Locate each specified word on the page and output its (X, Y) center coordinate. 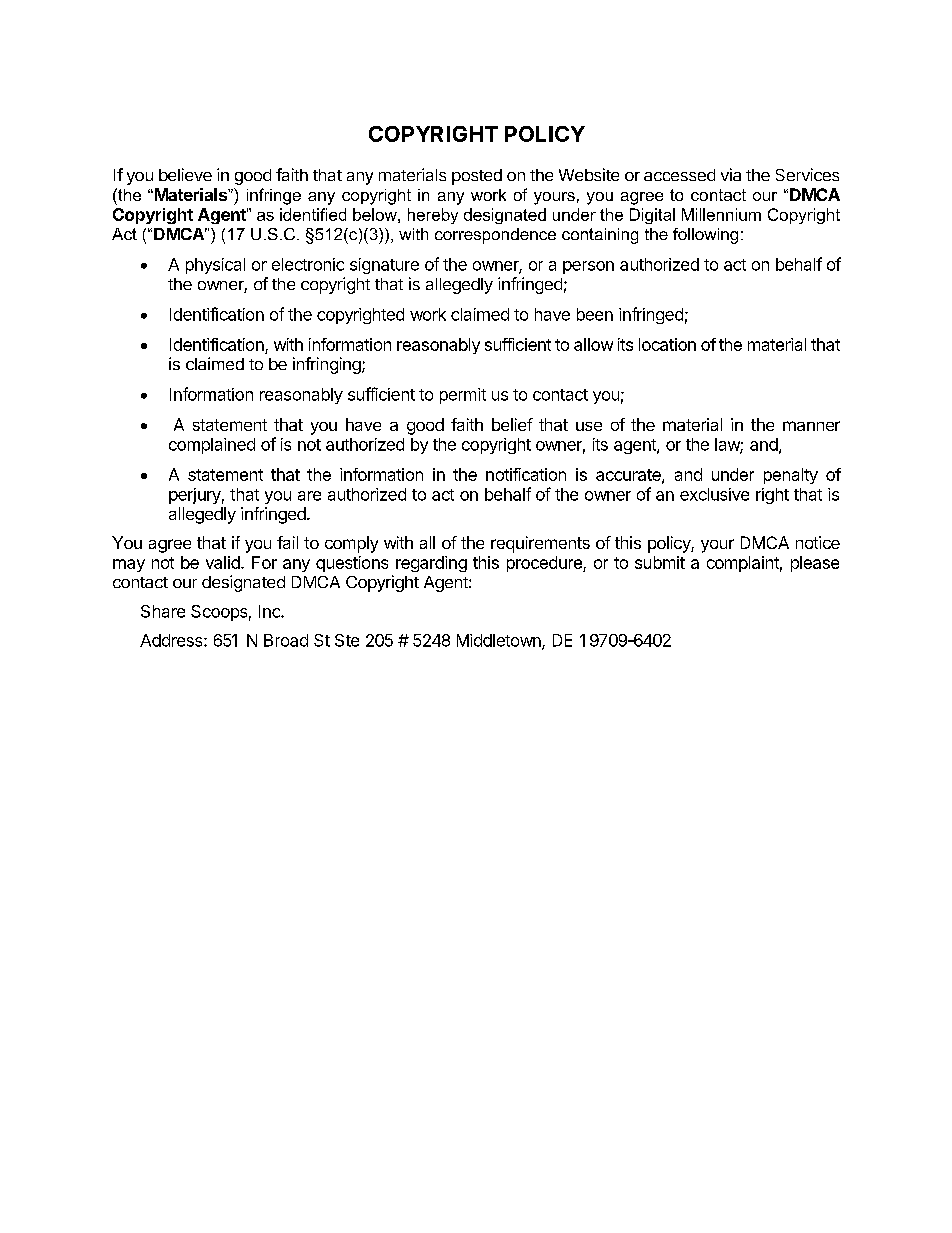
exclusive (714, 494)
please (815, 564)
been (595, 314)
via (731, 174)
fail (287, 542)
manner (811, 426)
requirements (540, 544)
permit (463, 396)
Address (172, 640)
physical (215, 266)
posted (477, 177)
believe (185, 174)
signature (384, 266)
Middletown (500, 641)
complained (212, 446)
